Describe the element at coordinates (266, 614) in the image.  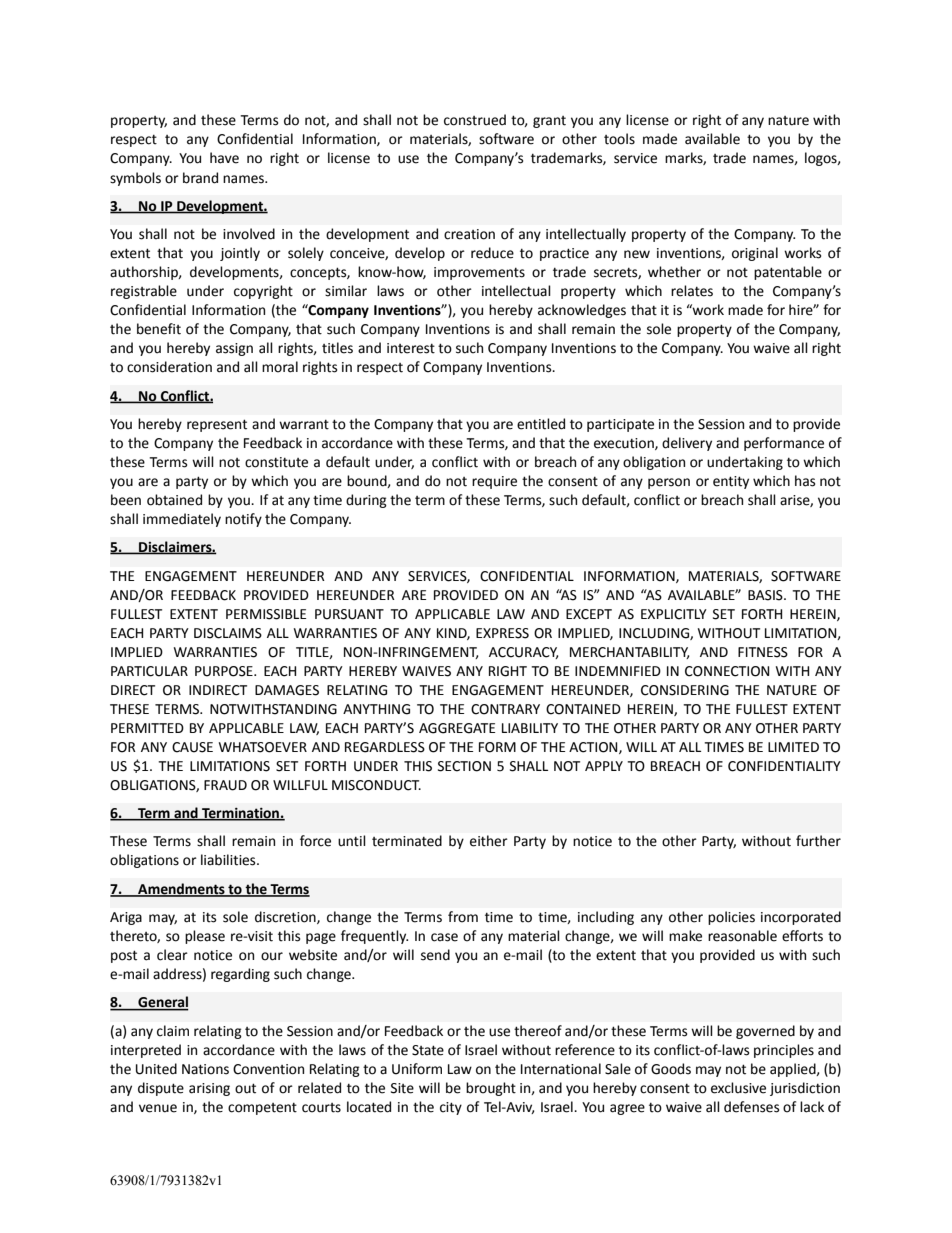
I see `PERMISSIBLE` at that location.
